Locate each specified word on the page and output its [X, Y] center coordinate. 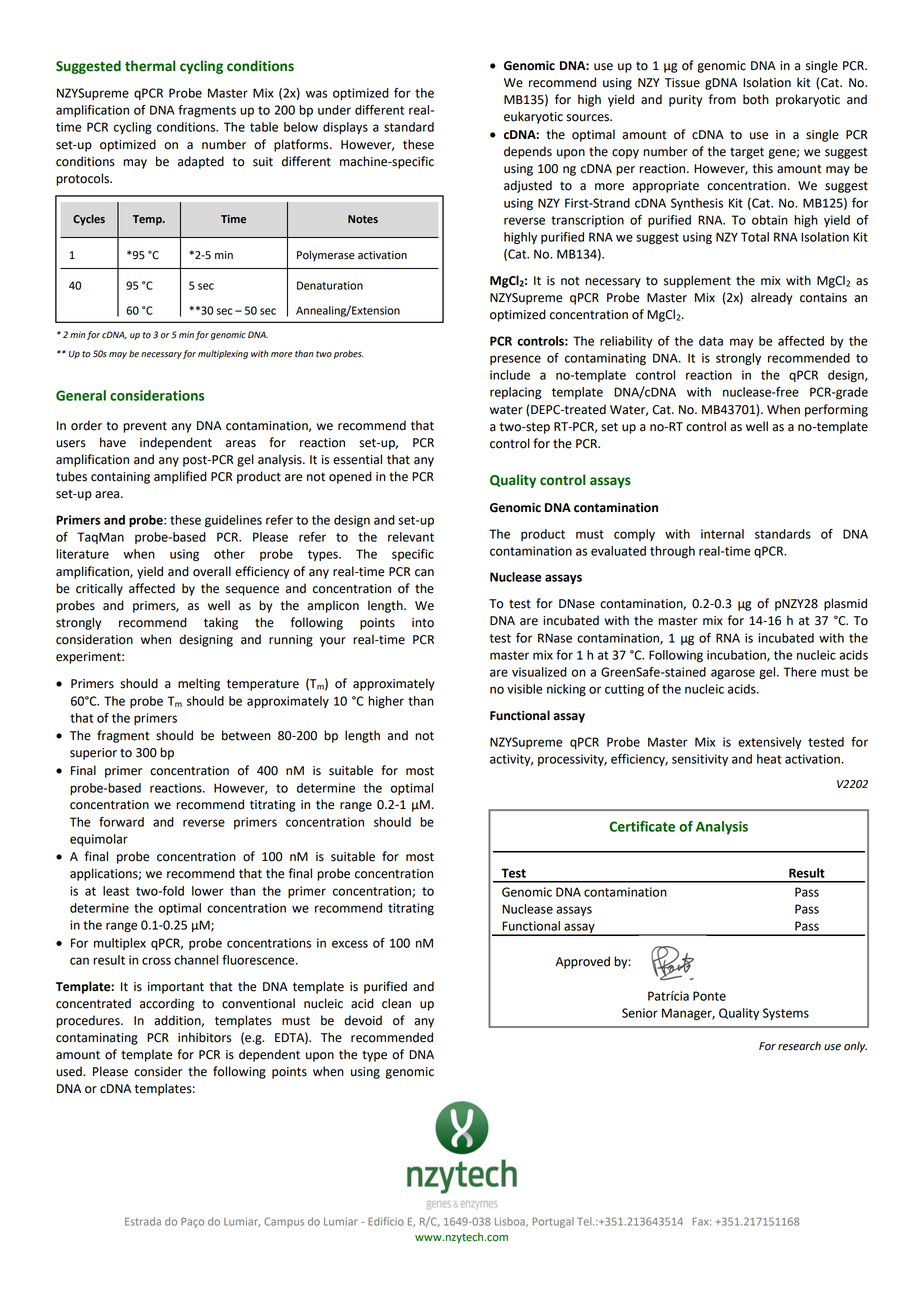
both [756, 99]
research [799, 1046]
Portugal [553, 1222]
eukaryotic [533, 117]
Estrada [143, 1221]
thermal [150, 66]
